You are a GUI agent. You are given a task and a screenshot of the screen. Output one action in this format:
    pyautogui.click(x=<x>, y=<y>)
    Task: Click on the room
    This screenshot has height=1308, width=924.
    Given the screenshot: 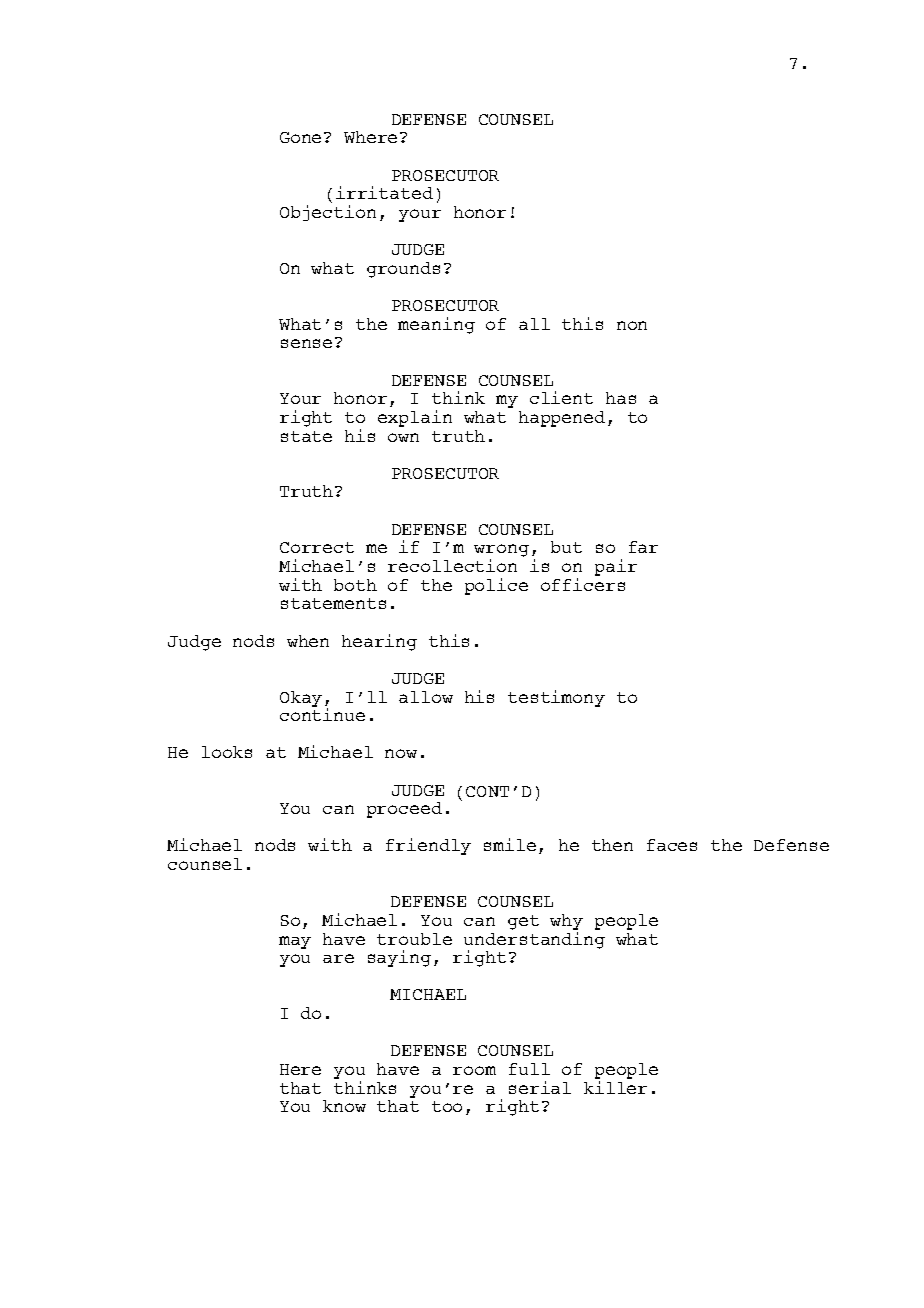 What is the action you would take?
    pyautogui.click(x=474, y=1070)
